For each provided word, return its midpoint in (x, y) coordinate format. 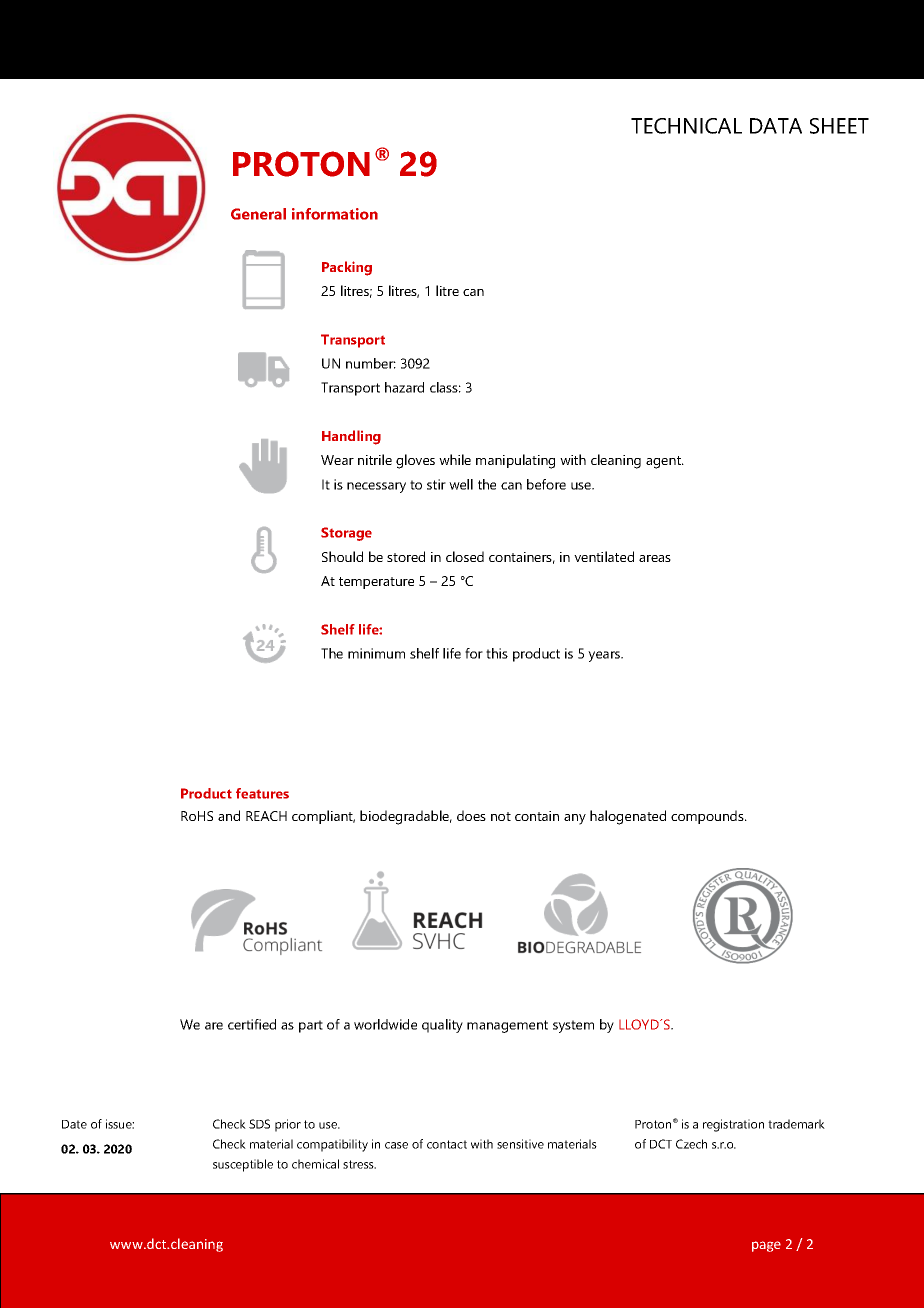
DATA (776, 126)
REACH (266, 816)
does (471, 815)
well (461, 484)
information (335, 214)
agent (664, 462)
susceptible (243, 1165)
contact (447, 1144)
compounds (708, 817)
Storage (346, 534)
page (766, 1246)
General (258, 214)
